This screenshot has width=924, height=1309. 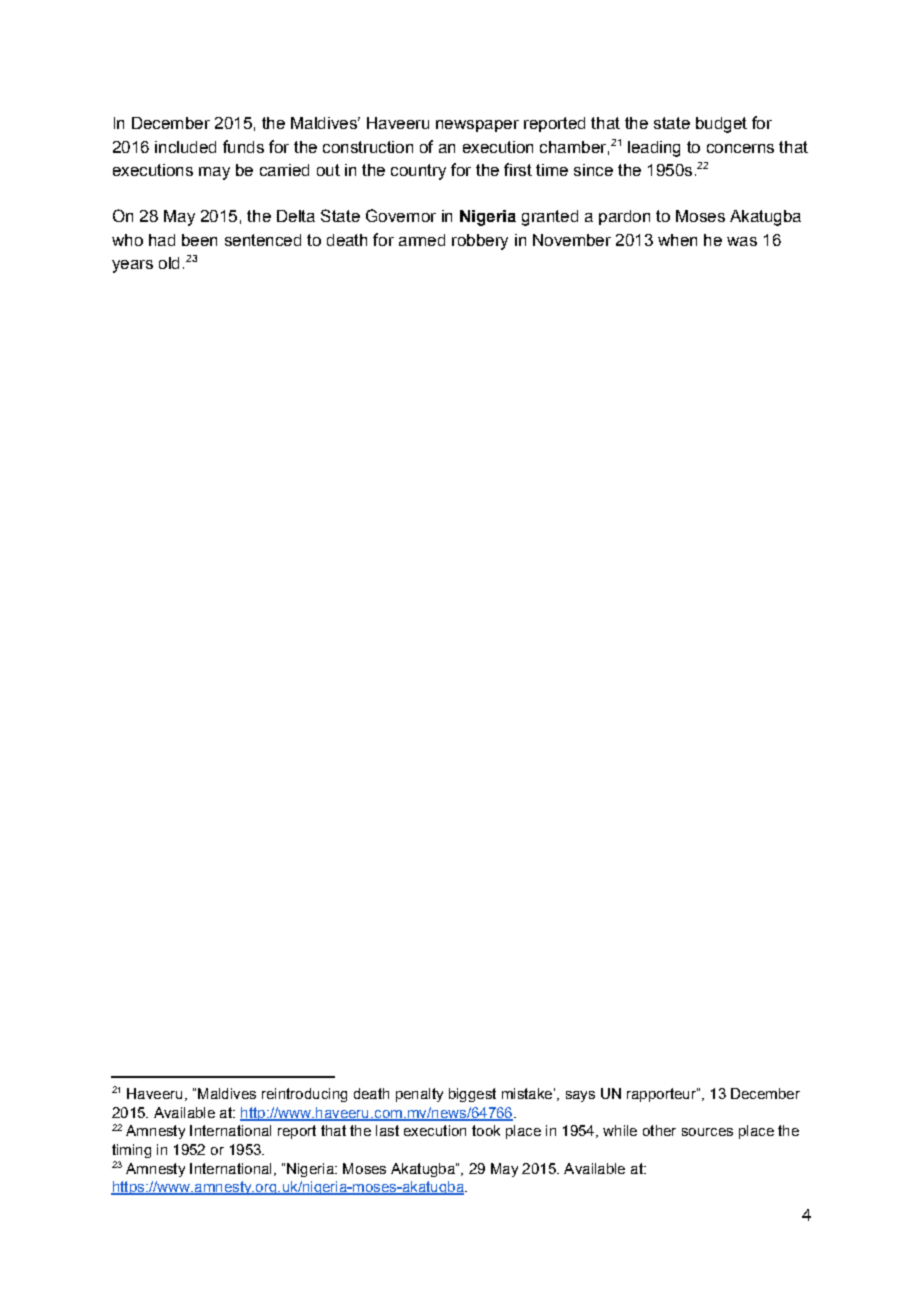 What do you see at coordinates (580, 1096) in the screenshot?
I see `says` at bounding box center [580, 1096].
